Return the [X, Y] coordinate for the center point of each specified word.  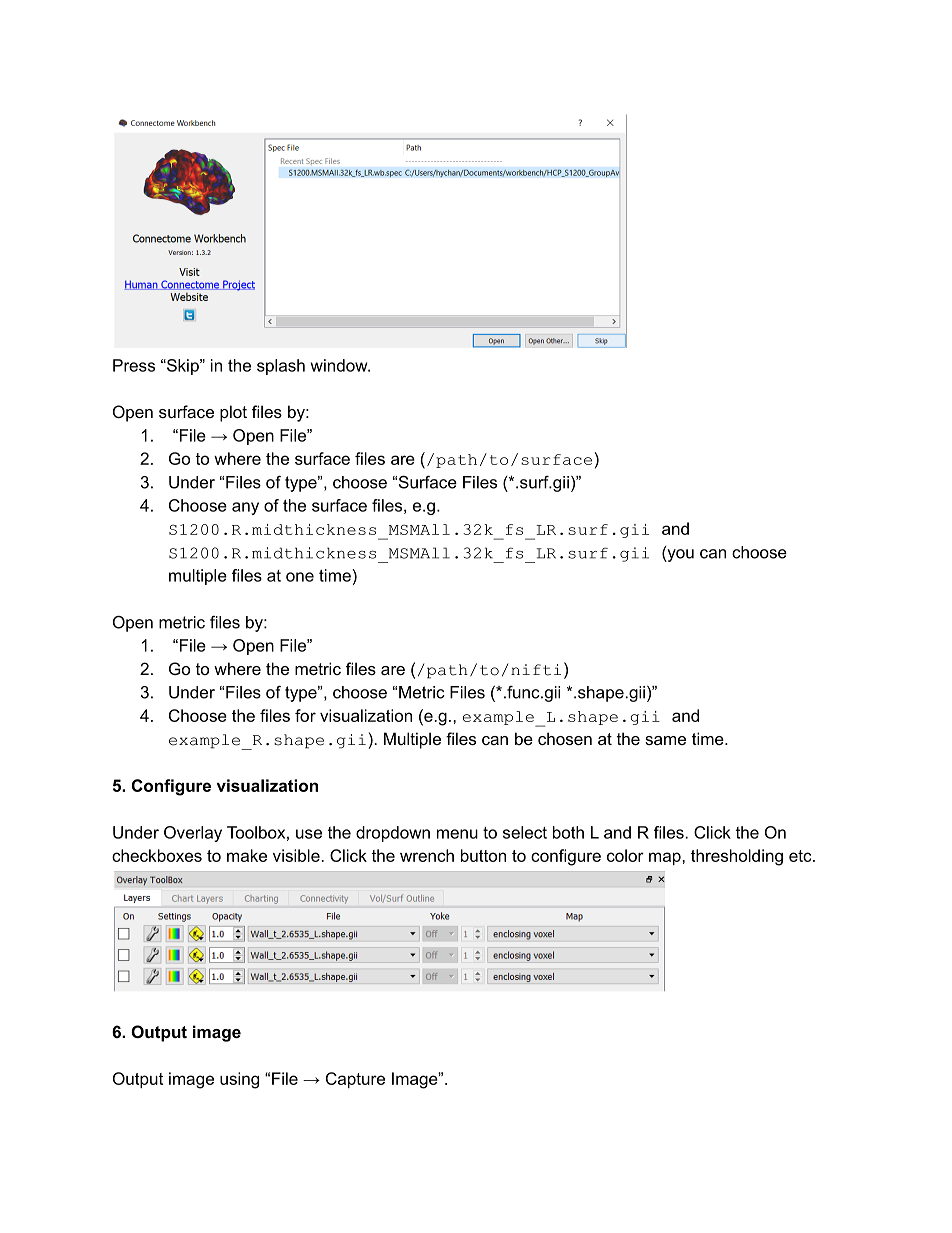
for [305, 715]
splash [281, 367]
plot [233, 413]
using [239, 1080]
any [245, 508]
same [665, 740]
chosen [565, 738]
